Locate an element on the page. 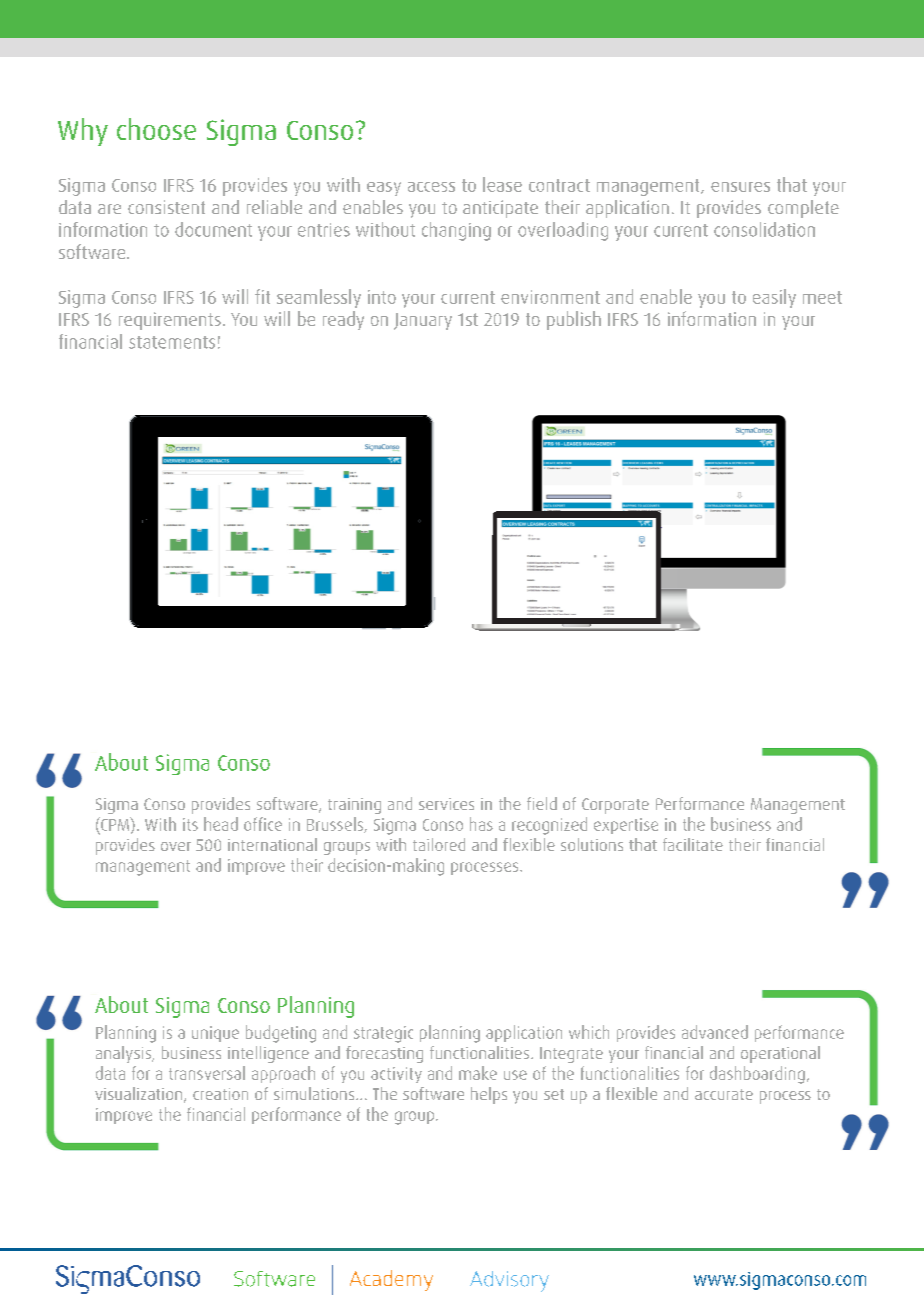  choose is located at coordinates (156, 129).
